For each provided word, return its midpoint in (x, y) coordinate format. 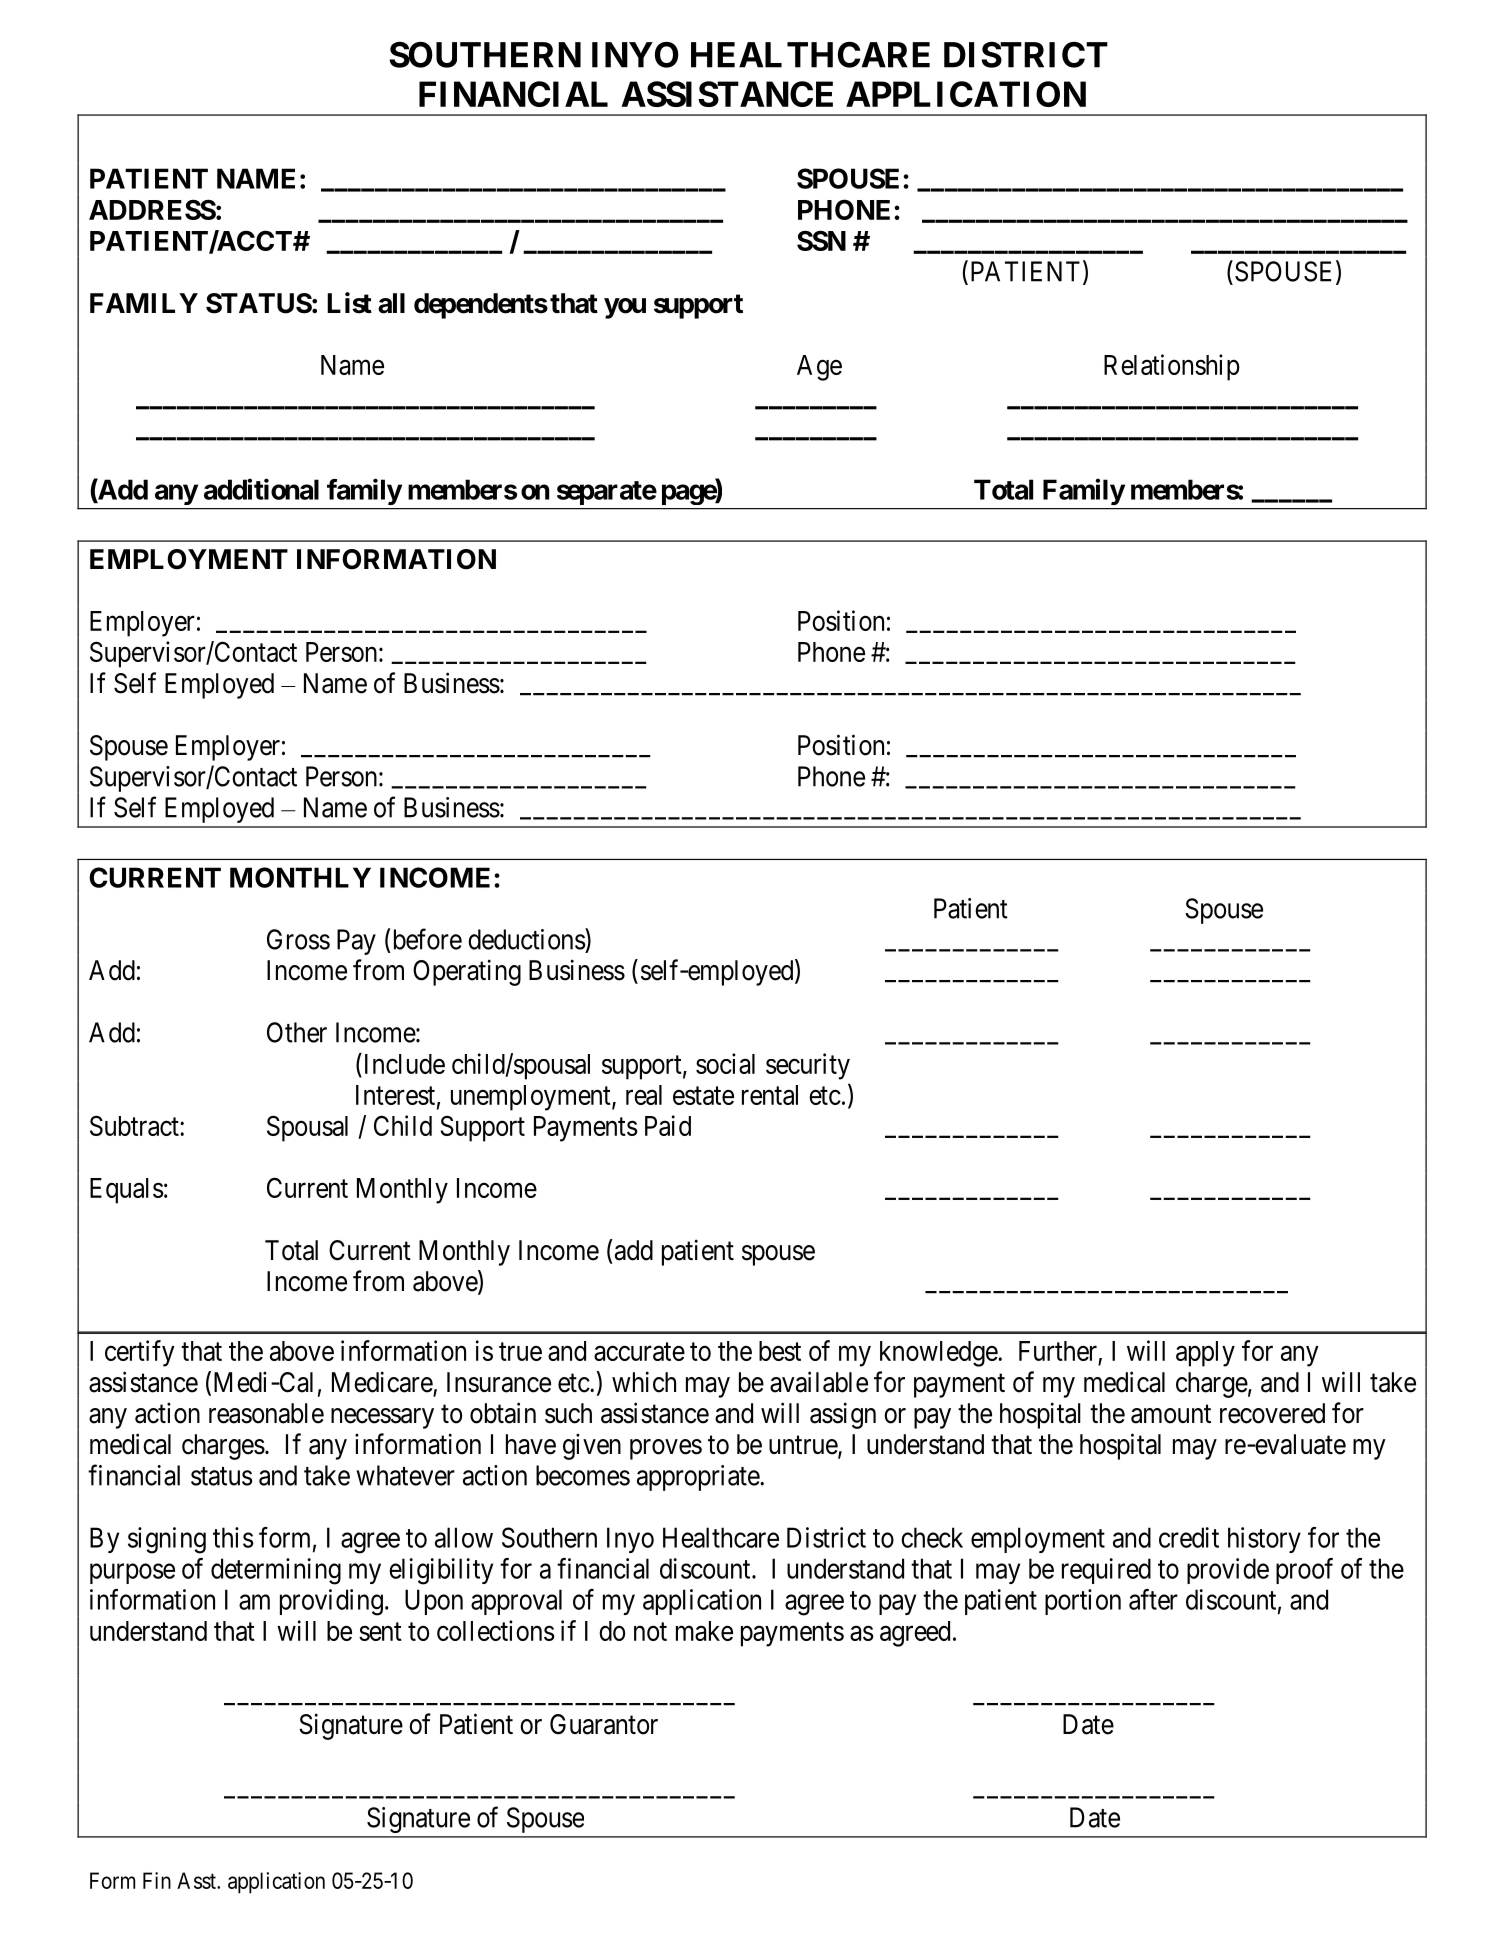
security (808, 1066)
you (625, 308)
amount (1171, 1414)
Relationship (1172, 367)
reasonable (266, 1413)
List (349, 303)
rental (770, 1095)
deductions (527, 939)
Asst (197, 1880)
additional (261, 489)
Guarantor (604, 1724)
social (725, 1063)
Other (297, 1032)
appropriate (699, 1478)
